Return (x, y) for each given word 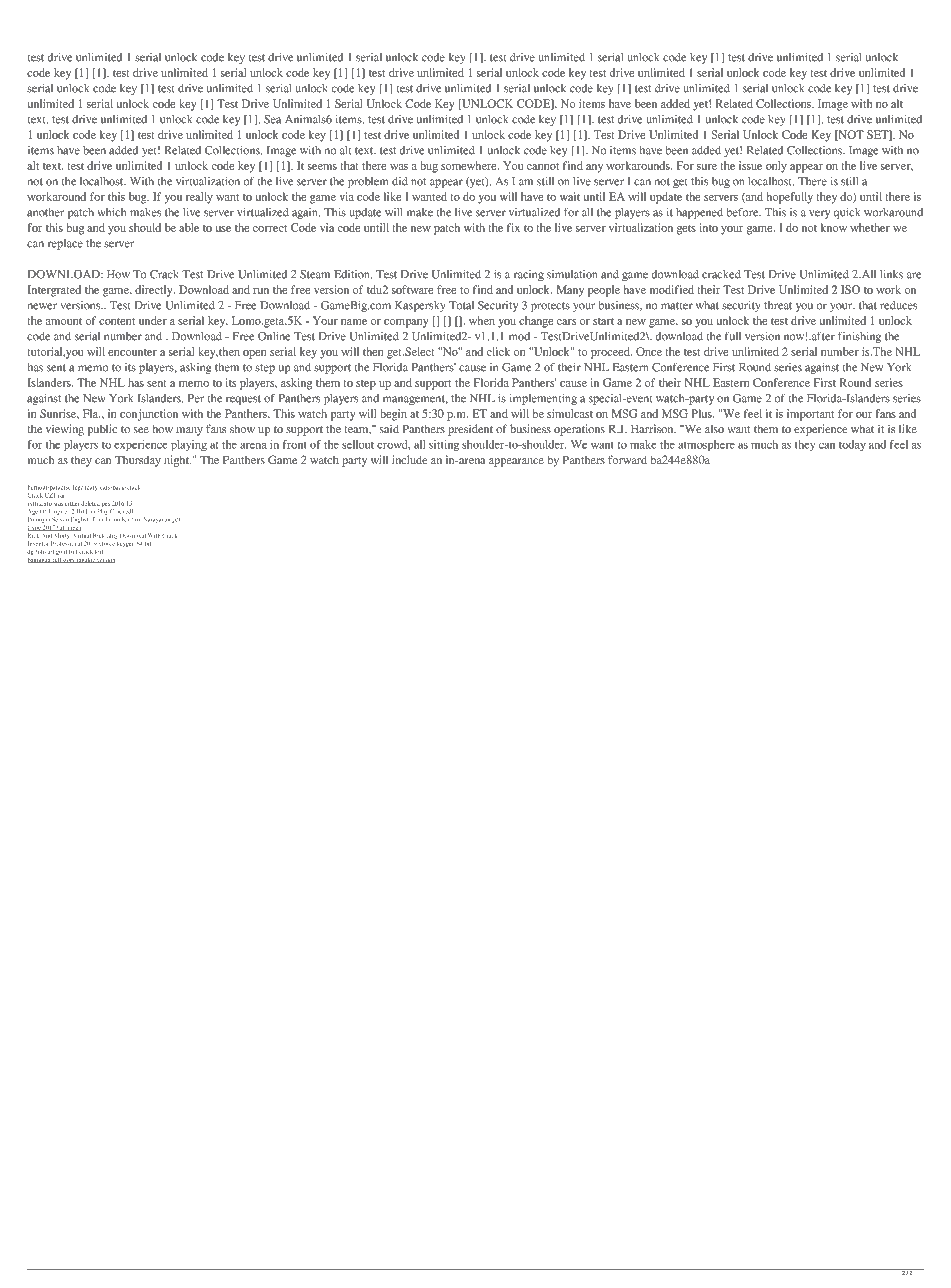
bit (148, 543)
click (498, 351)
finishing (859, 337)
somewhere (470, 165)
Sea (272, 119)
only (776, 167)
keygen (126, 544)
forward (627, 459)
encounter (132, 352)
